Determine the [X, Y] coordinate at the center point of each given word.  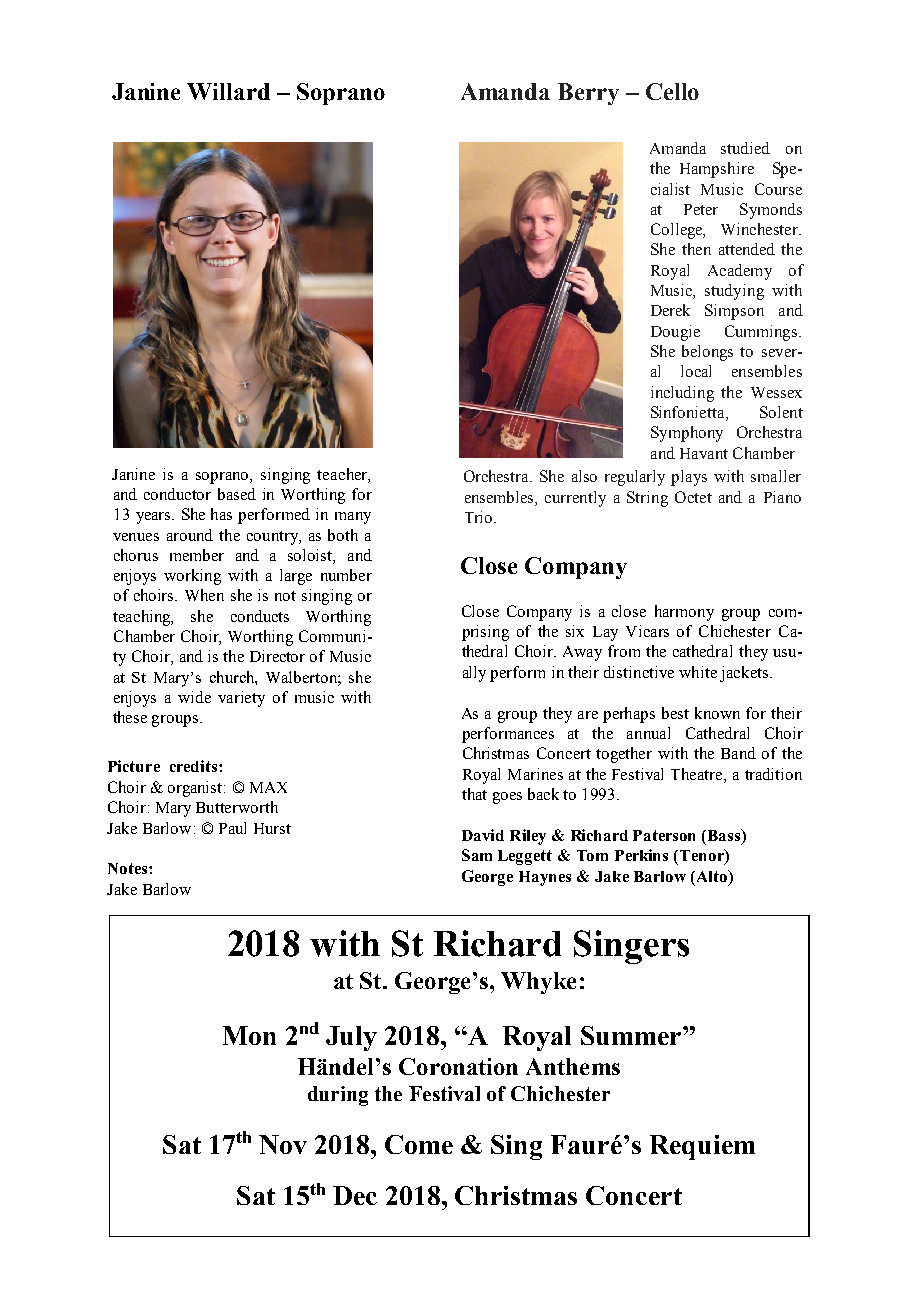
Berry [588, 94]
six [575, 631]
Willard [228, 91]
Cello [672, 91]
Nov [283, 1144]
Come [419, 1144]
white [698, 672]
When [204, 595]
